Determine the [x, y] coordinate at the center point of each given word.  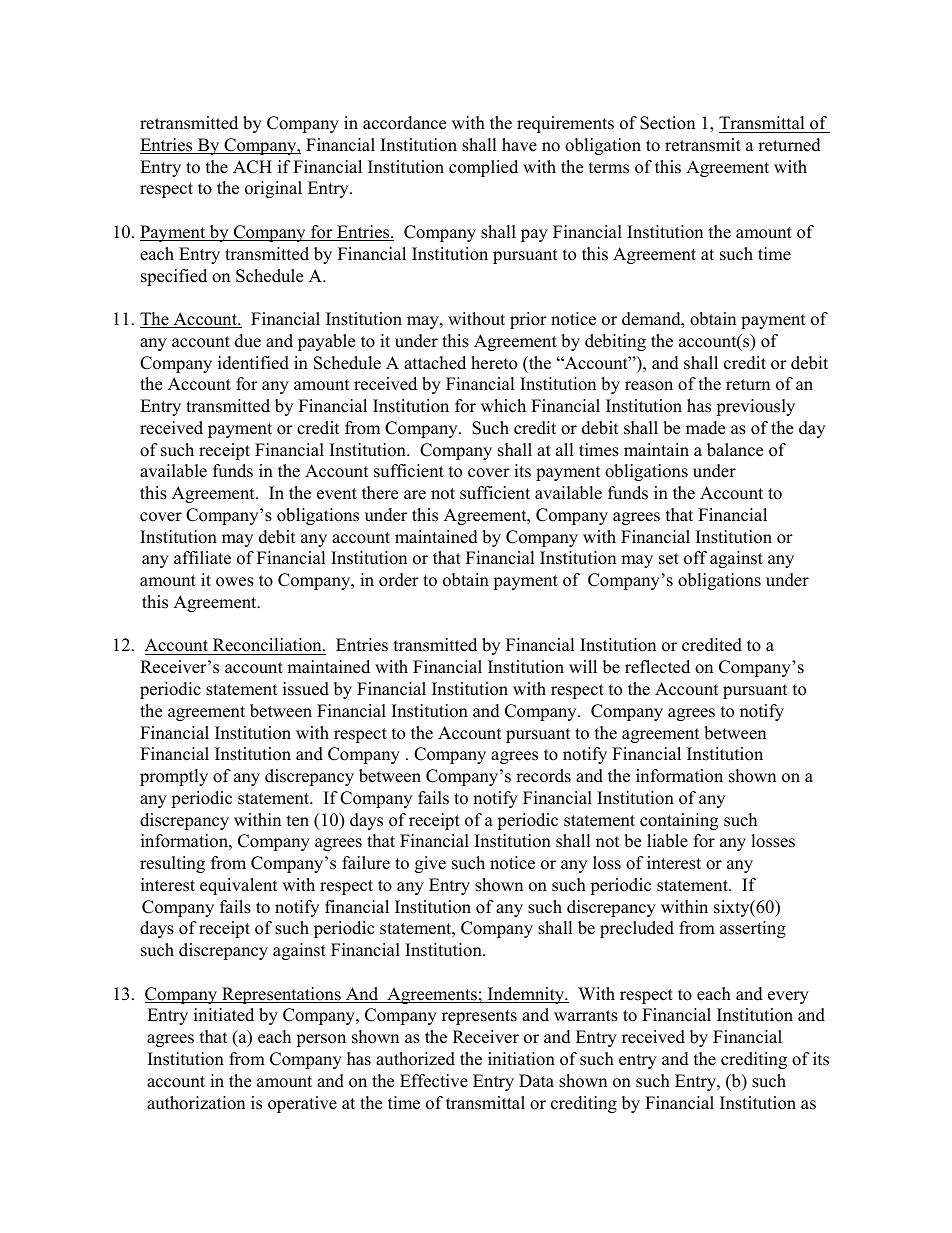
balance [735, 450]
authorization [196, 1103]
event [337, 494]
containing [679, 821]
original [273, 189]
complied [483, 168]
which [503, 406]
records [543, 776]
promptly [174, 777]
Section [667, 123]
